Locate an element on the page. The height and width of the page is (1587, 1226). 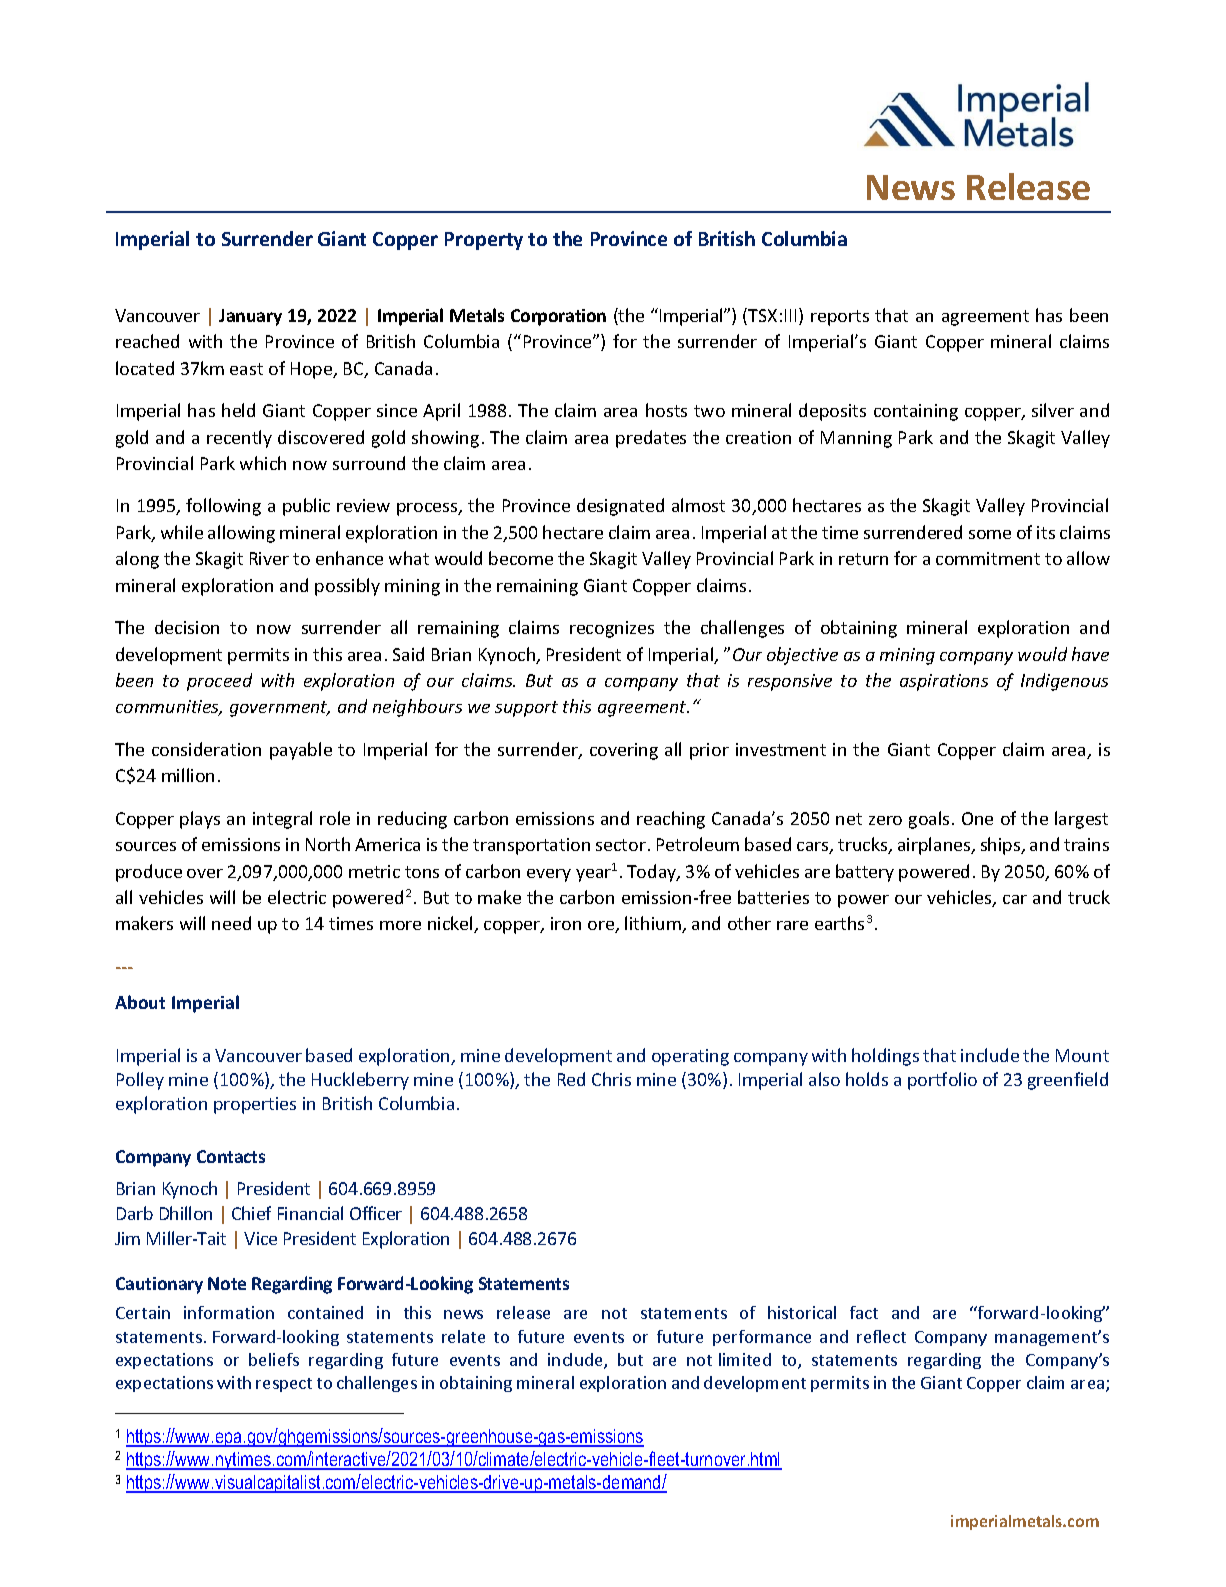
January is located at coordinates (250, 317).
